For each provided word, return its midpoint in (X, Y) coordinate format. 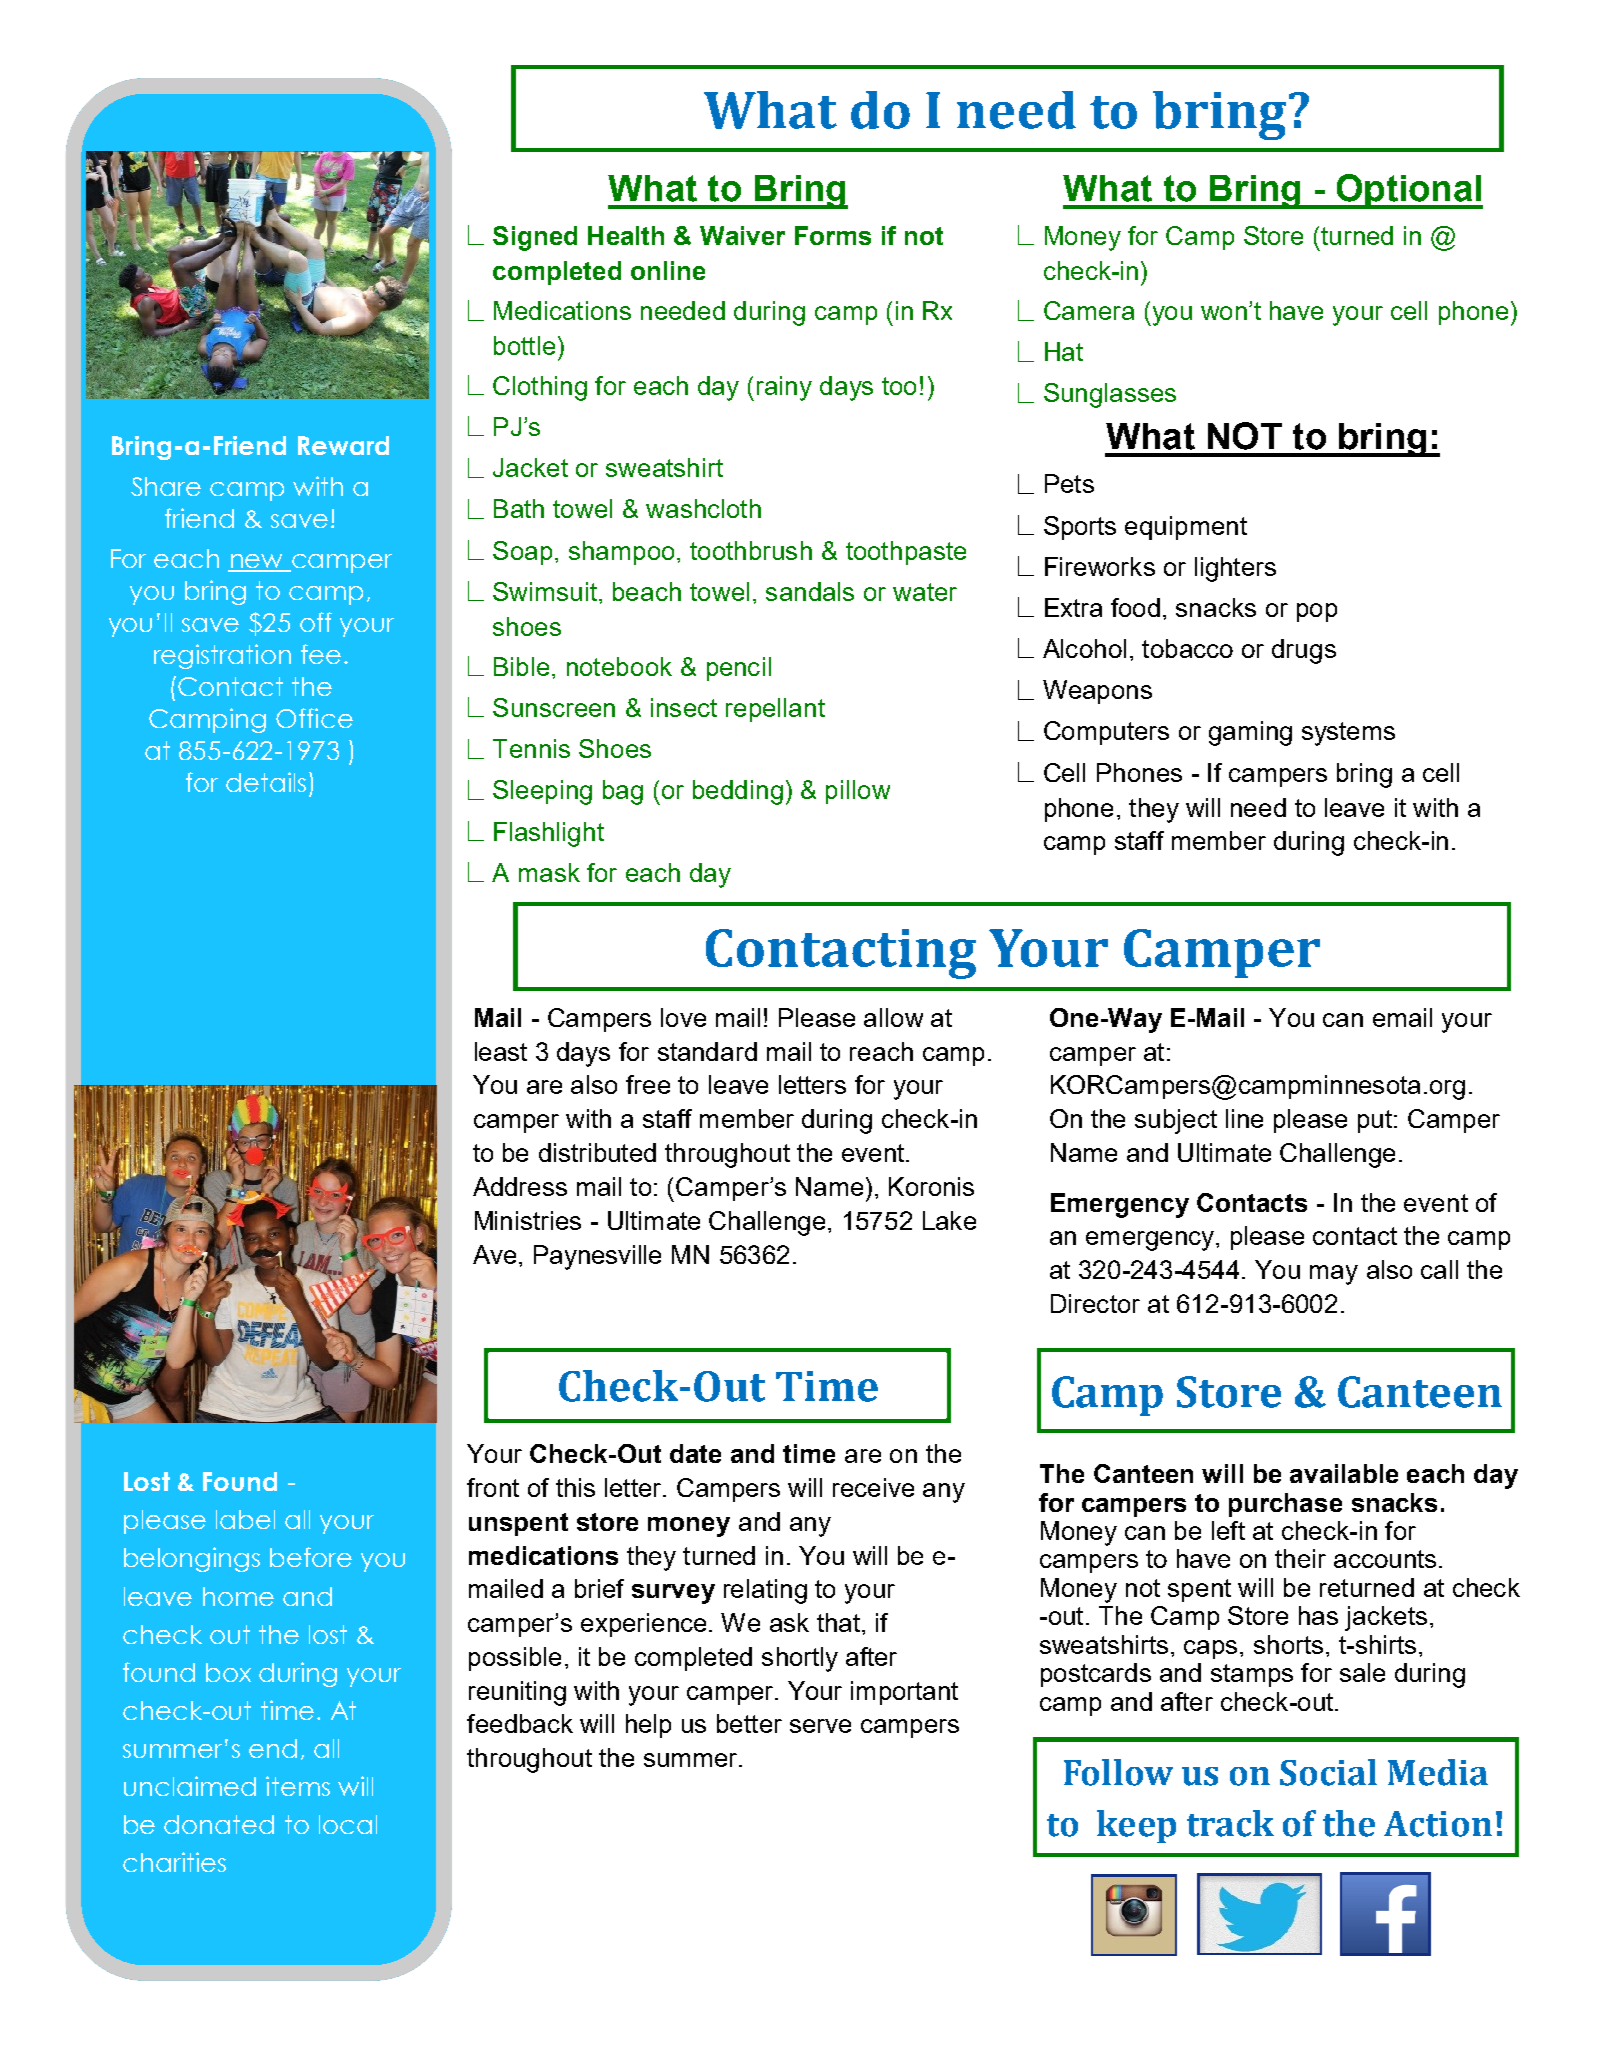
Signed (535, 238)
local (348, 1824)
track (1230, 1823)
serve (820, 1726)
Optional (1408, 191)
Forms (833, 235)
